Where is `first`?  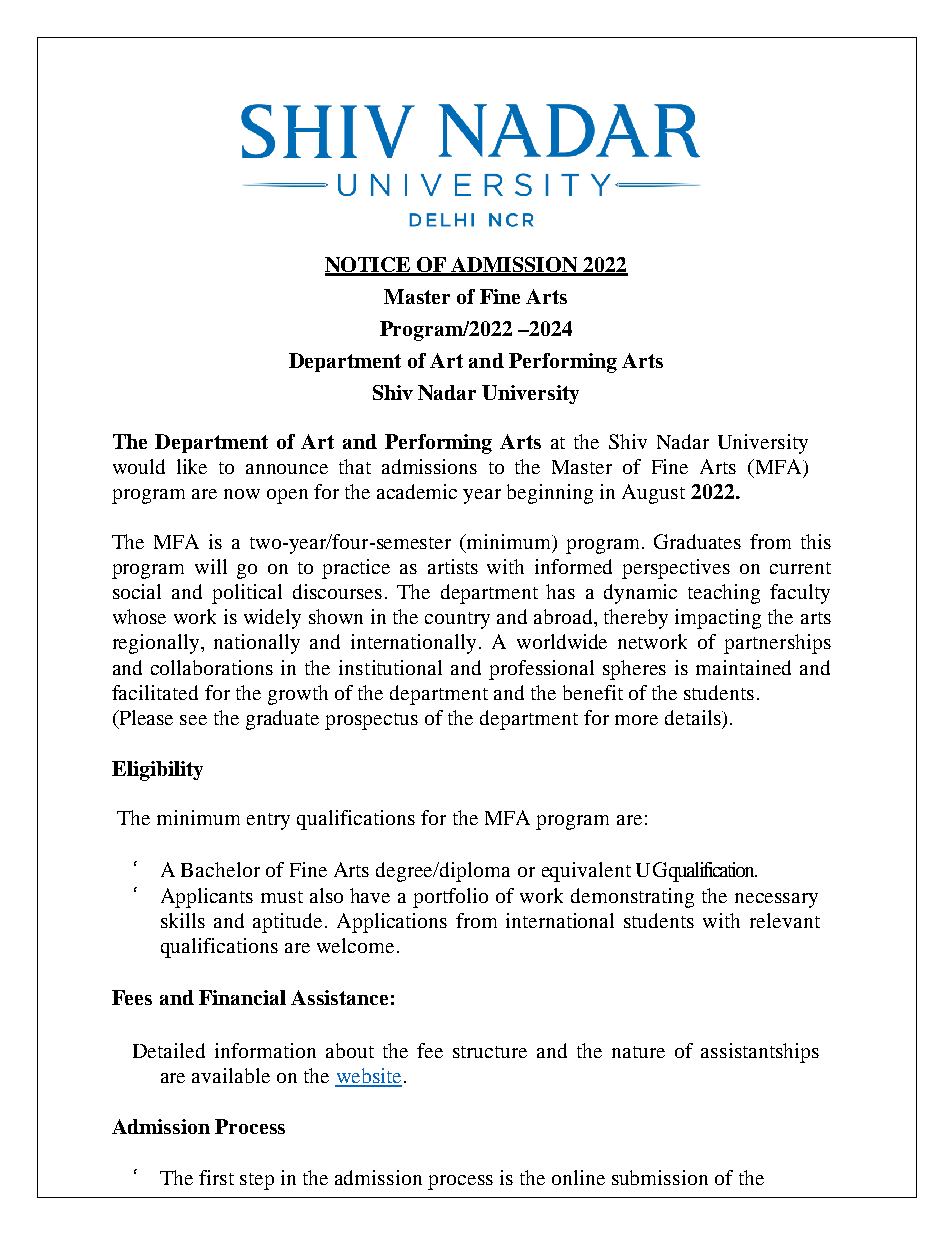
first is located at coordinates (216, 1177).
